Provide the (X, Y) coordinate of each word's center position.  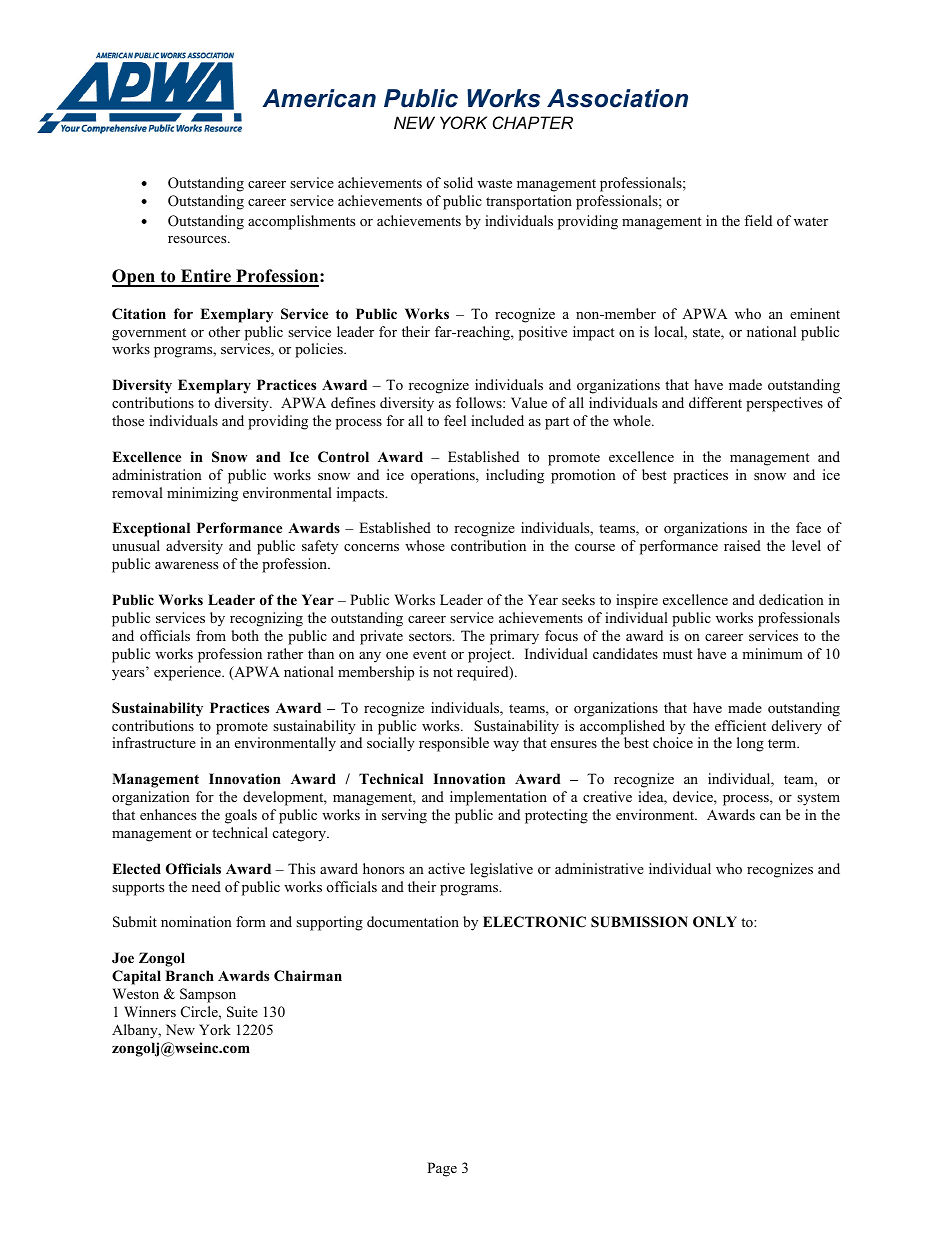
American (319, 98)
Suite (242, 1012)
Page (442, 1169)
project (491, 655)
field (758, 220)
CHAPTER (533, 122)
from (211, 635)
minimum (772, 653)
